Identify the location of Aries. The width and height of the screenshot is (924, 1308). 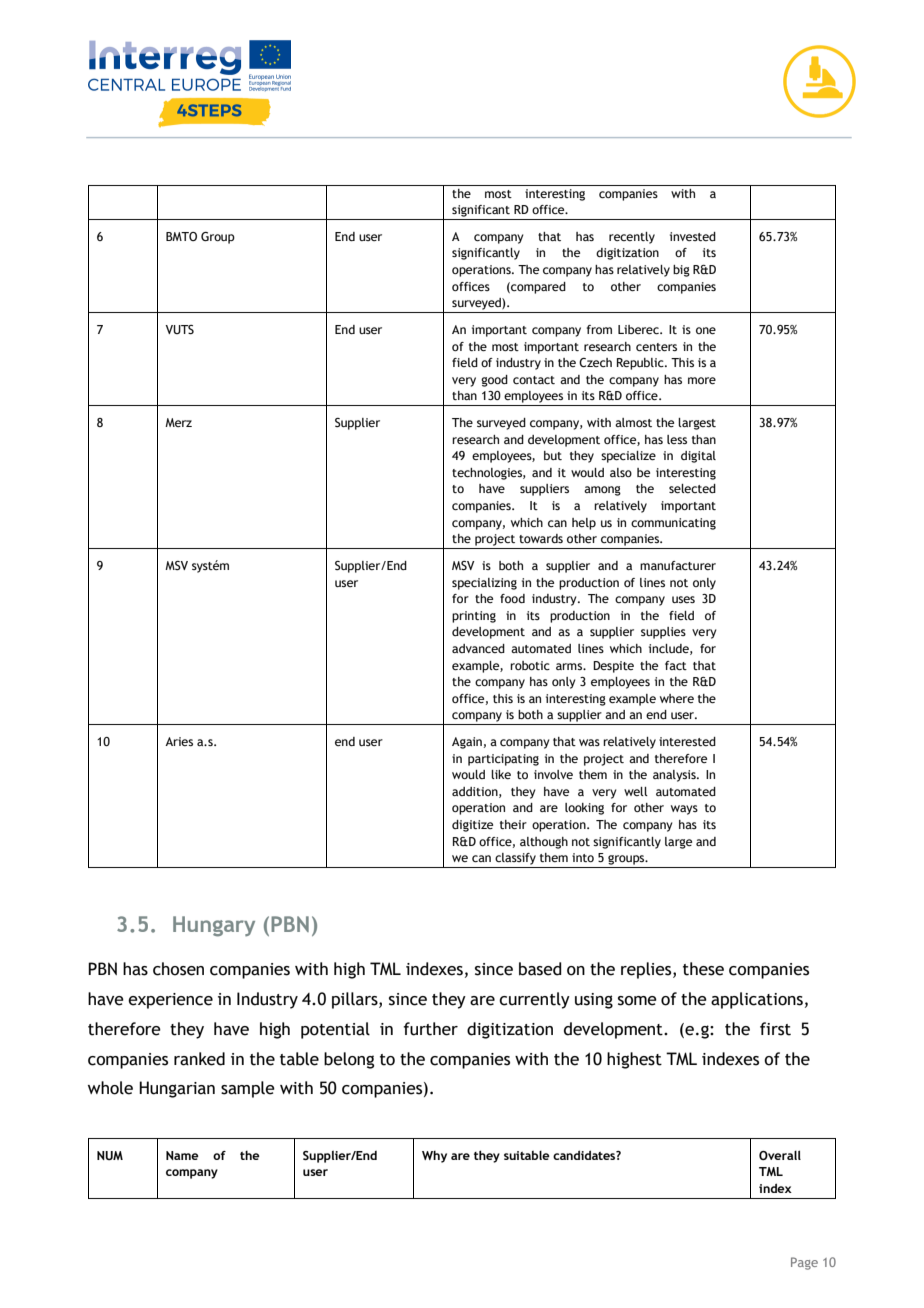
(179, 741).
